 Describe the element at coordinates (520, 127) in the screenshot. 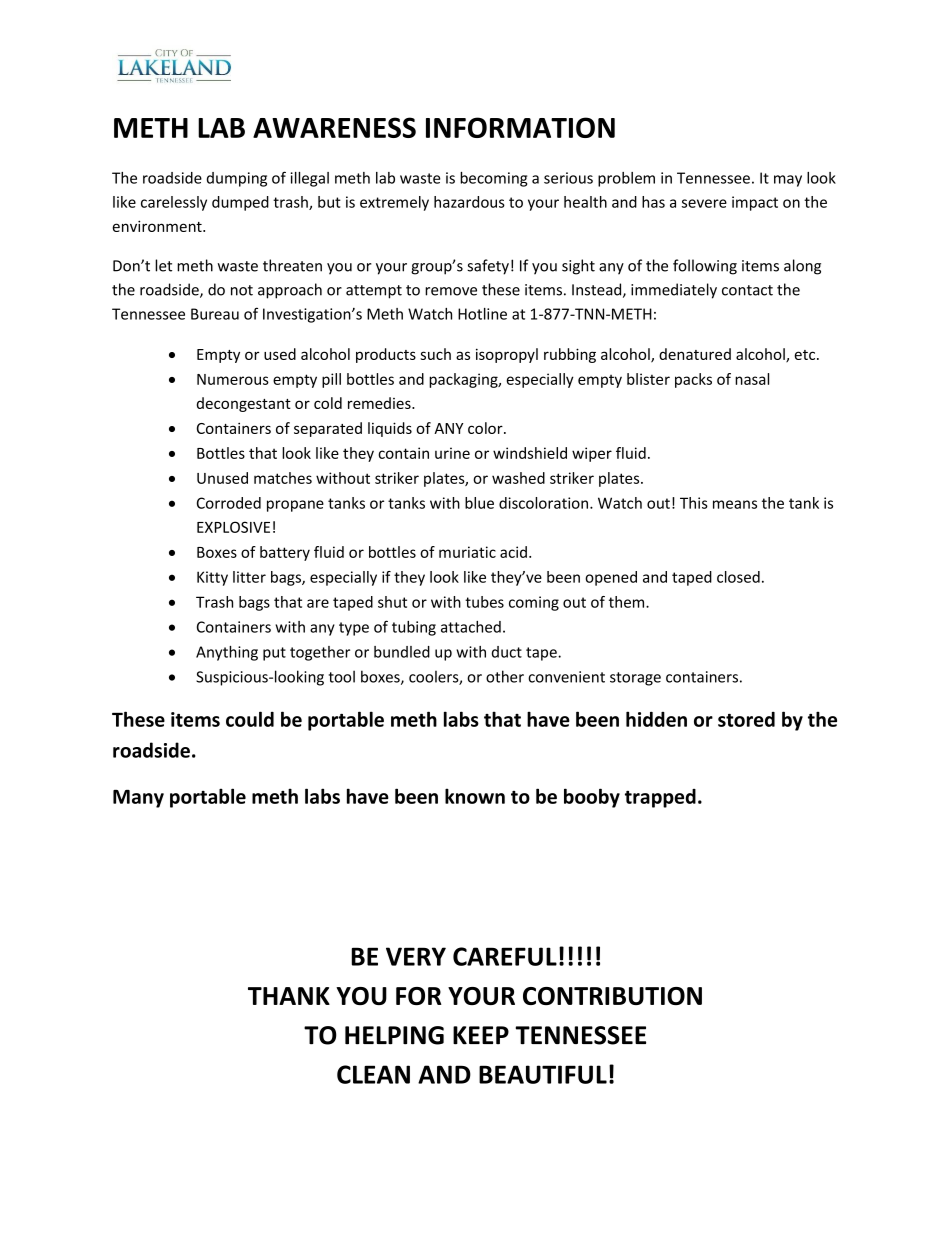

I see `INFORMATION` at that location.
